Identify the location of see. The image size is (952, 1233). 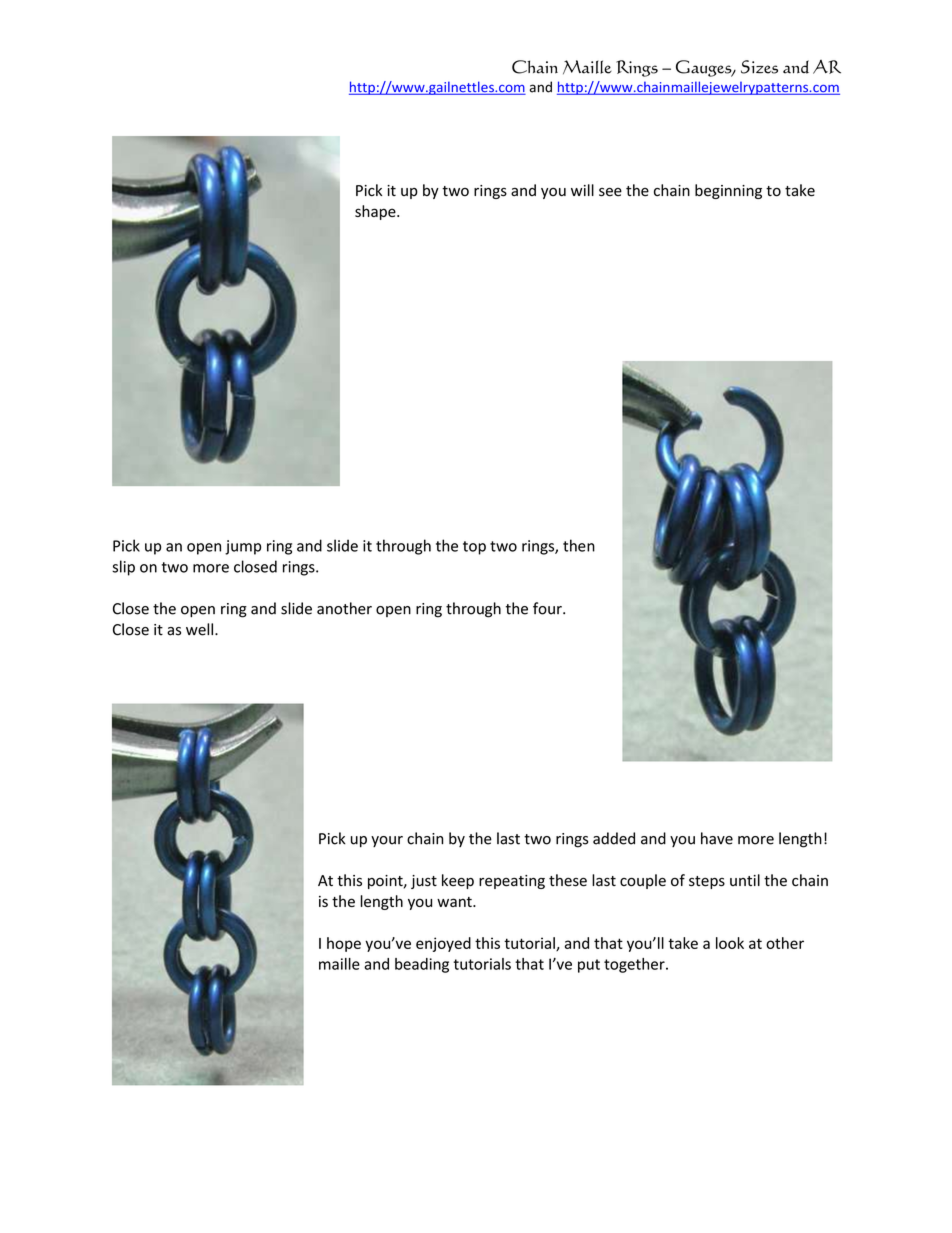
(610, 192).
